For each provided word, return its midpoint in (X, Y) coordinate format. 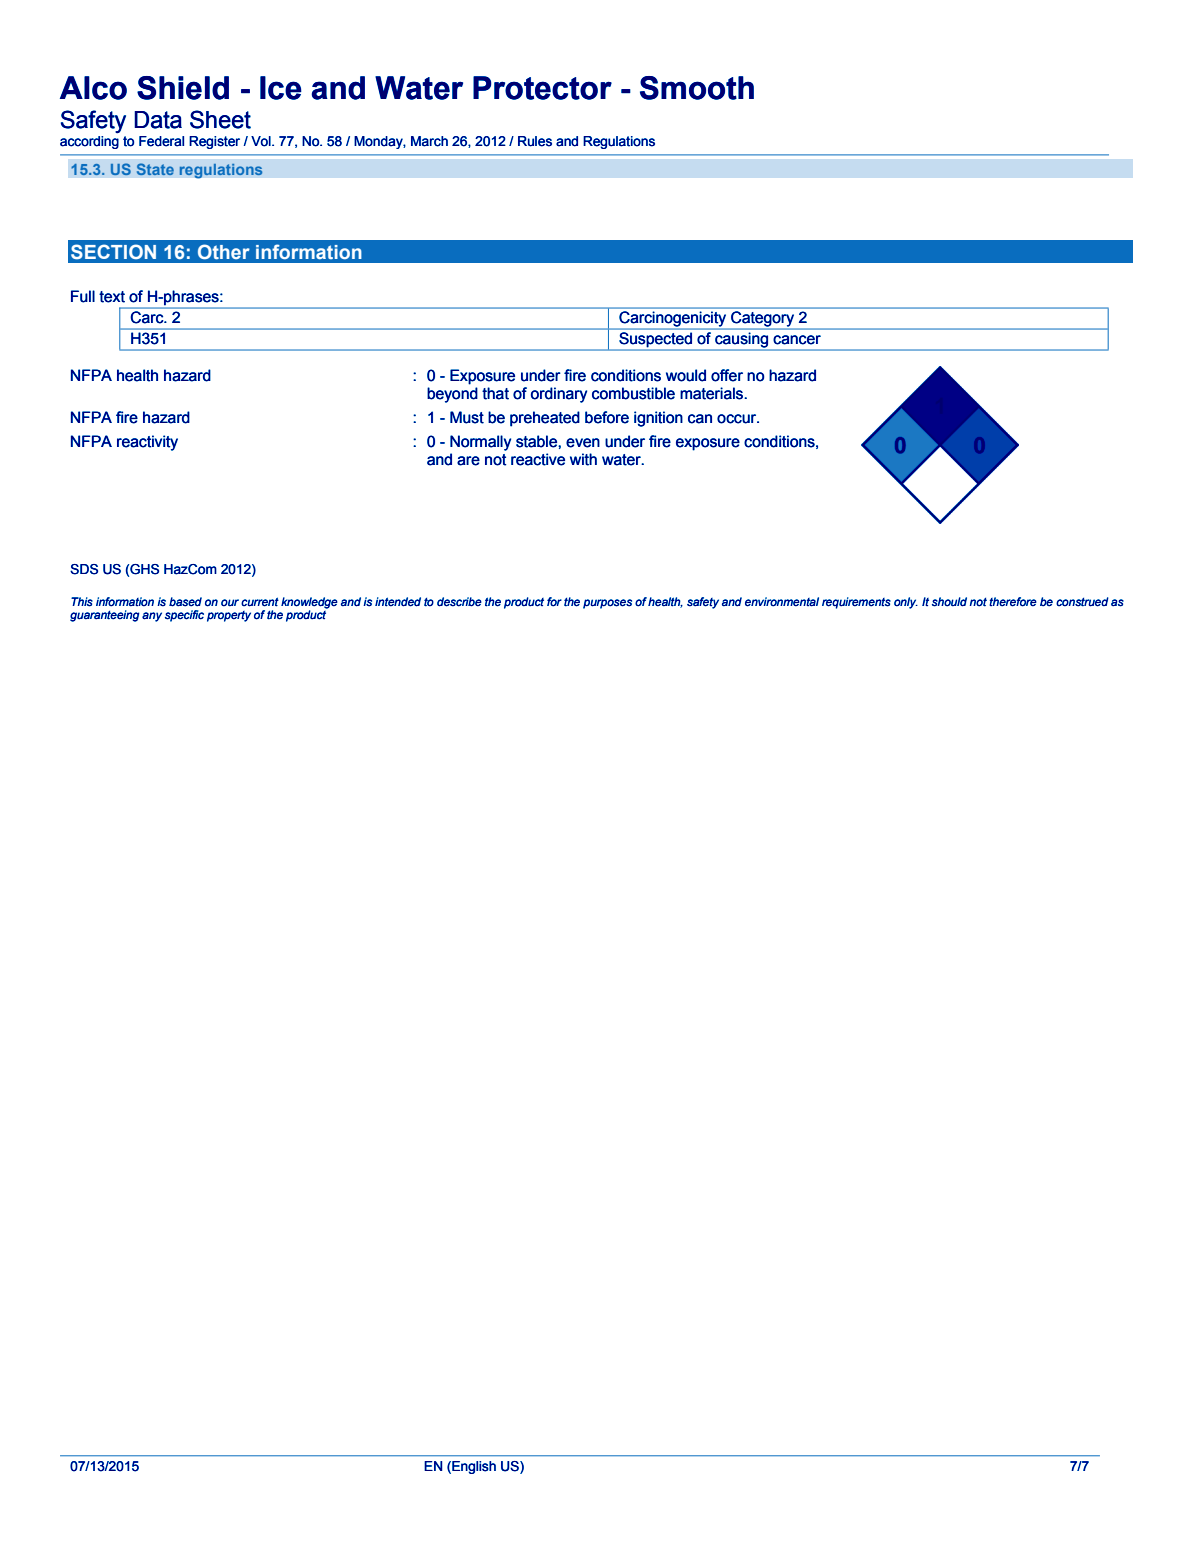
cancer (797, 340)
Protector (542, 88)
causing (741, 340)
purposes (607, 604)
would (686, 375)
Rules (535, 141)
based (185, 602)
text (112, 297)
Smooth (697, 88)
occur (738, 419)
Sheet (220, 119)
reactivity (147, 443)
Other (224, 251)
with (583, 459)
